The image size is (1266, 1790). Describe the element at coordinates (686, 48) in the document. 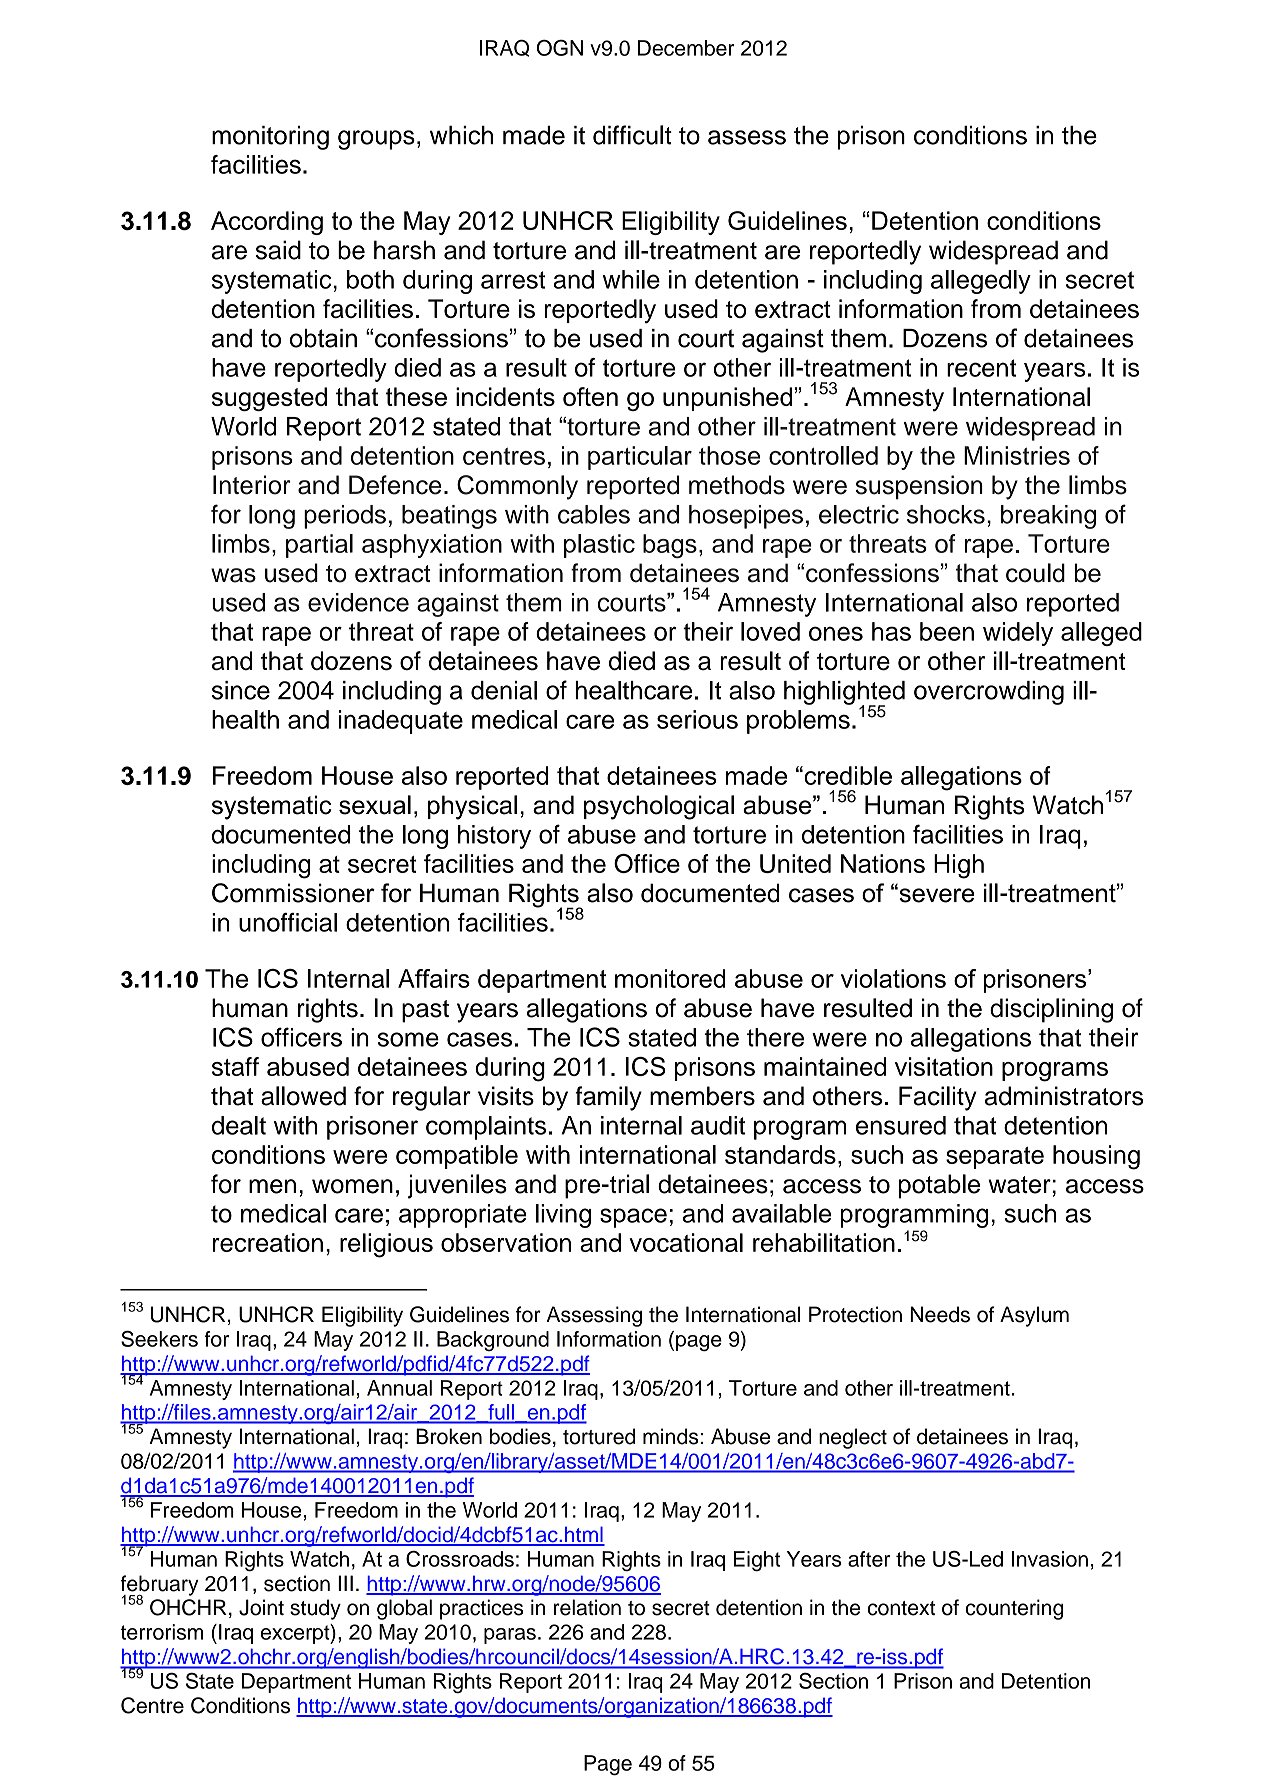

I see `December` at that location.
